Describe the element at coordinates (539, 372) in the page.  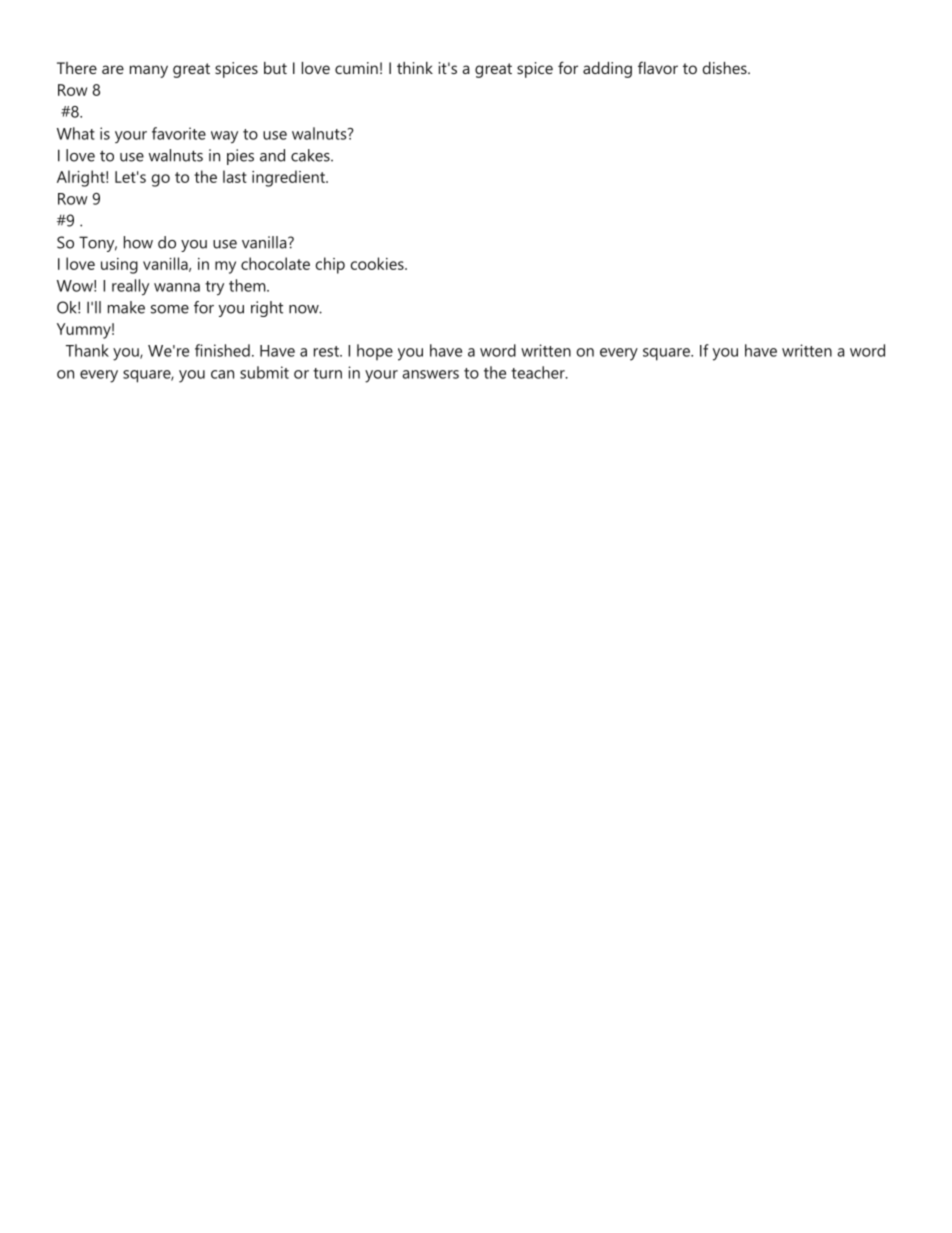
I see `teacher` at that location.
